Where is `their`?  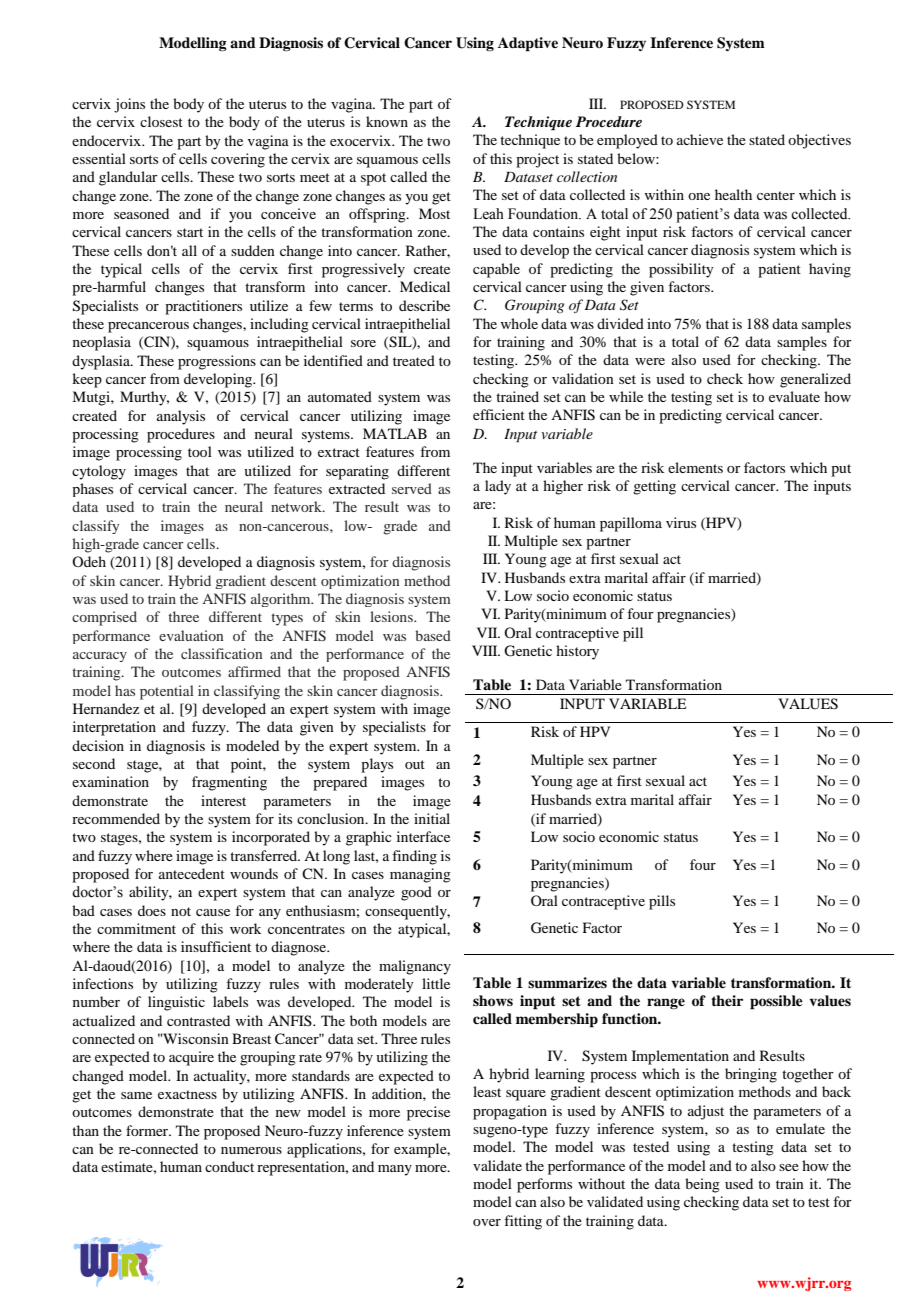
their is located at coordinates (727, 1000).
